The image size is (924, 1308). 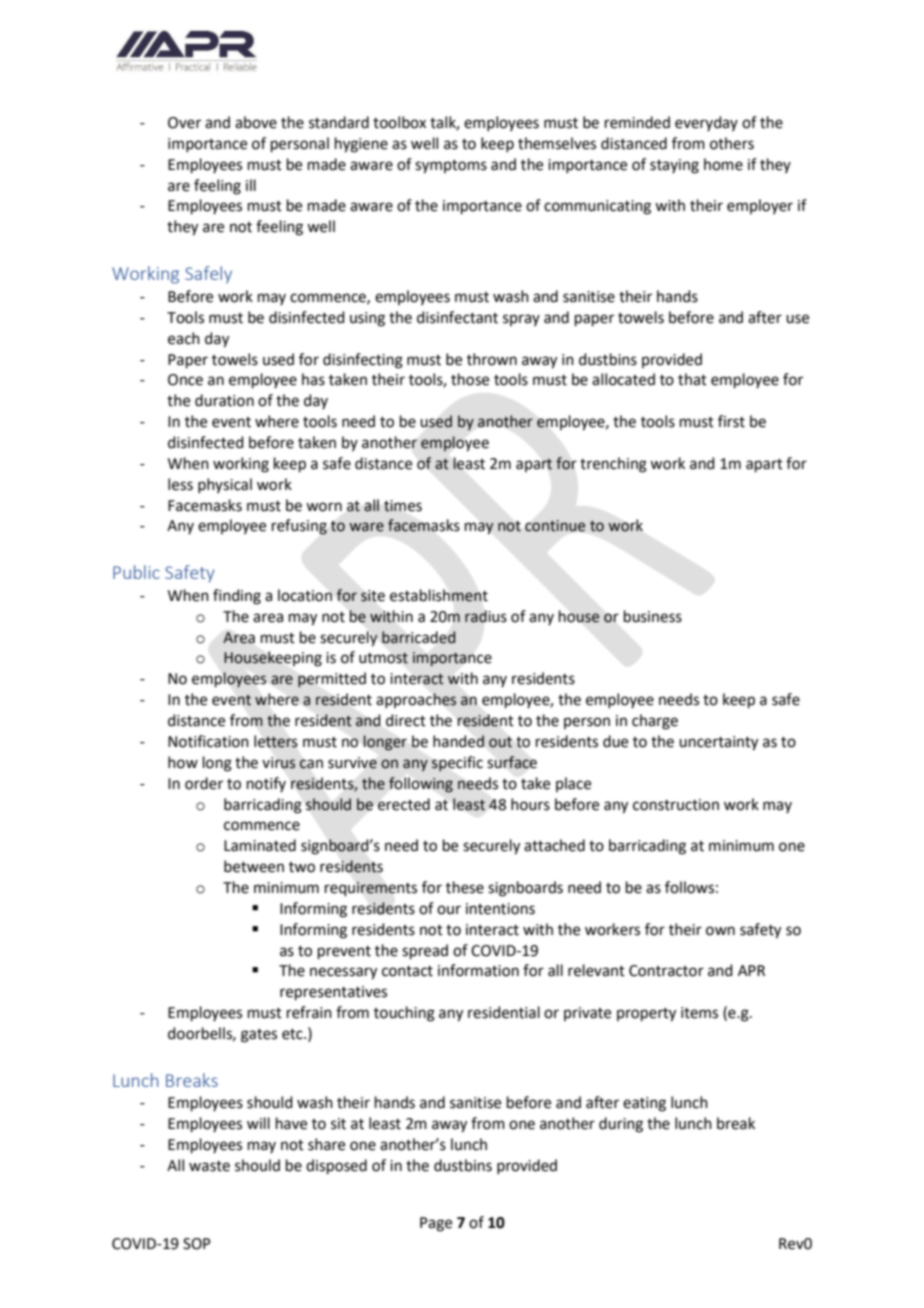 I want to click on SOP, so click(x=197, y=1244).
